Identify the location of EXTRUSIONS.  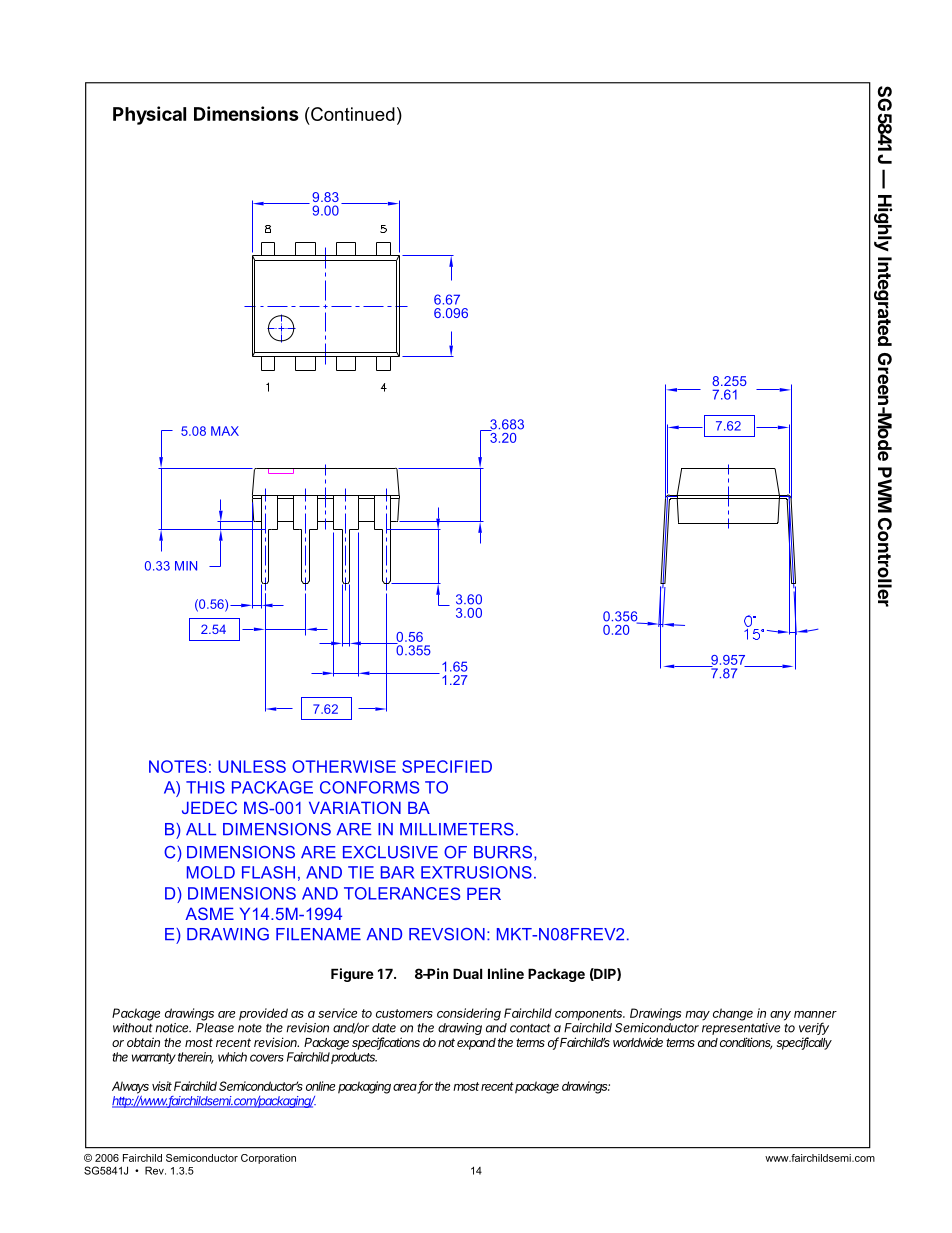
(476, 872).
